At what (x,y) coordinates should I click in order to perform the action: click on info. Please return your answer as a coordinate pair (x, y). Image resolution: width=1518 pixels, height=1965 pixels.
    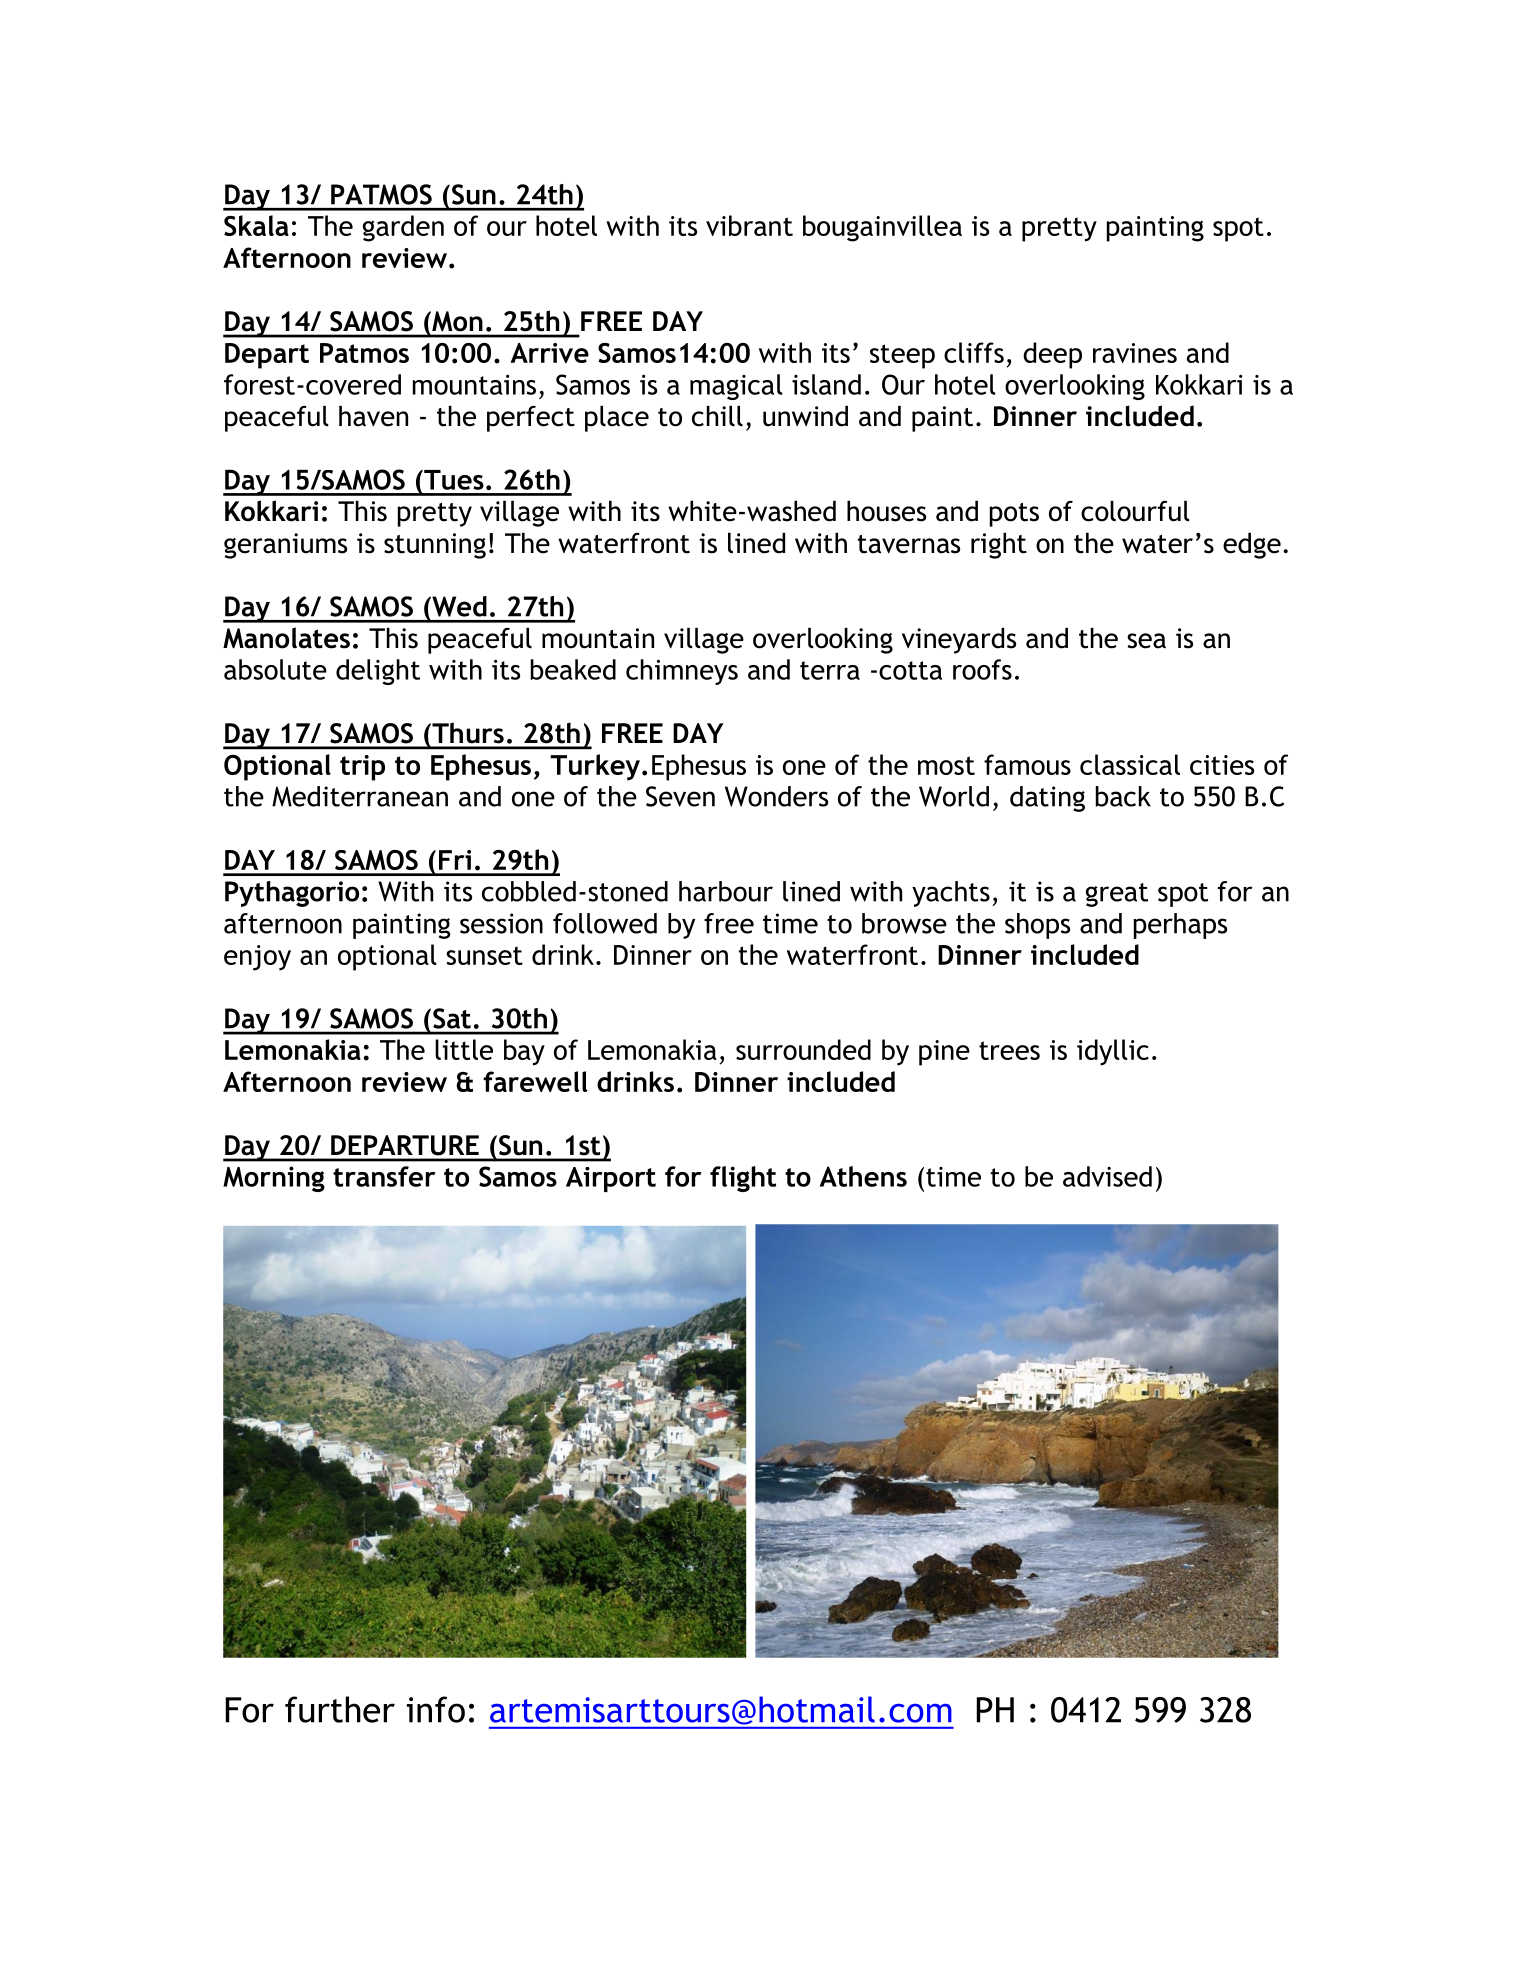
    Looking at the image, I should click on (436, 1709).
